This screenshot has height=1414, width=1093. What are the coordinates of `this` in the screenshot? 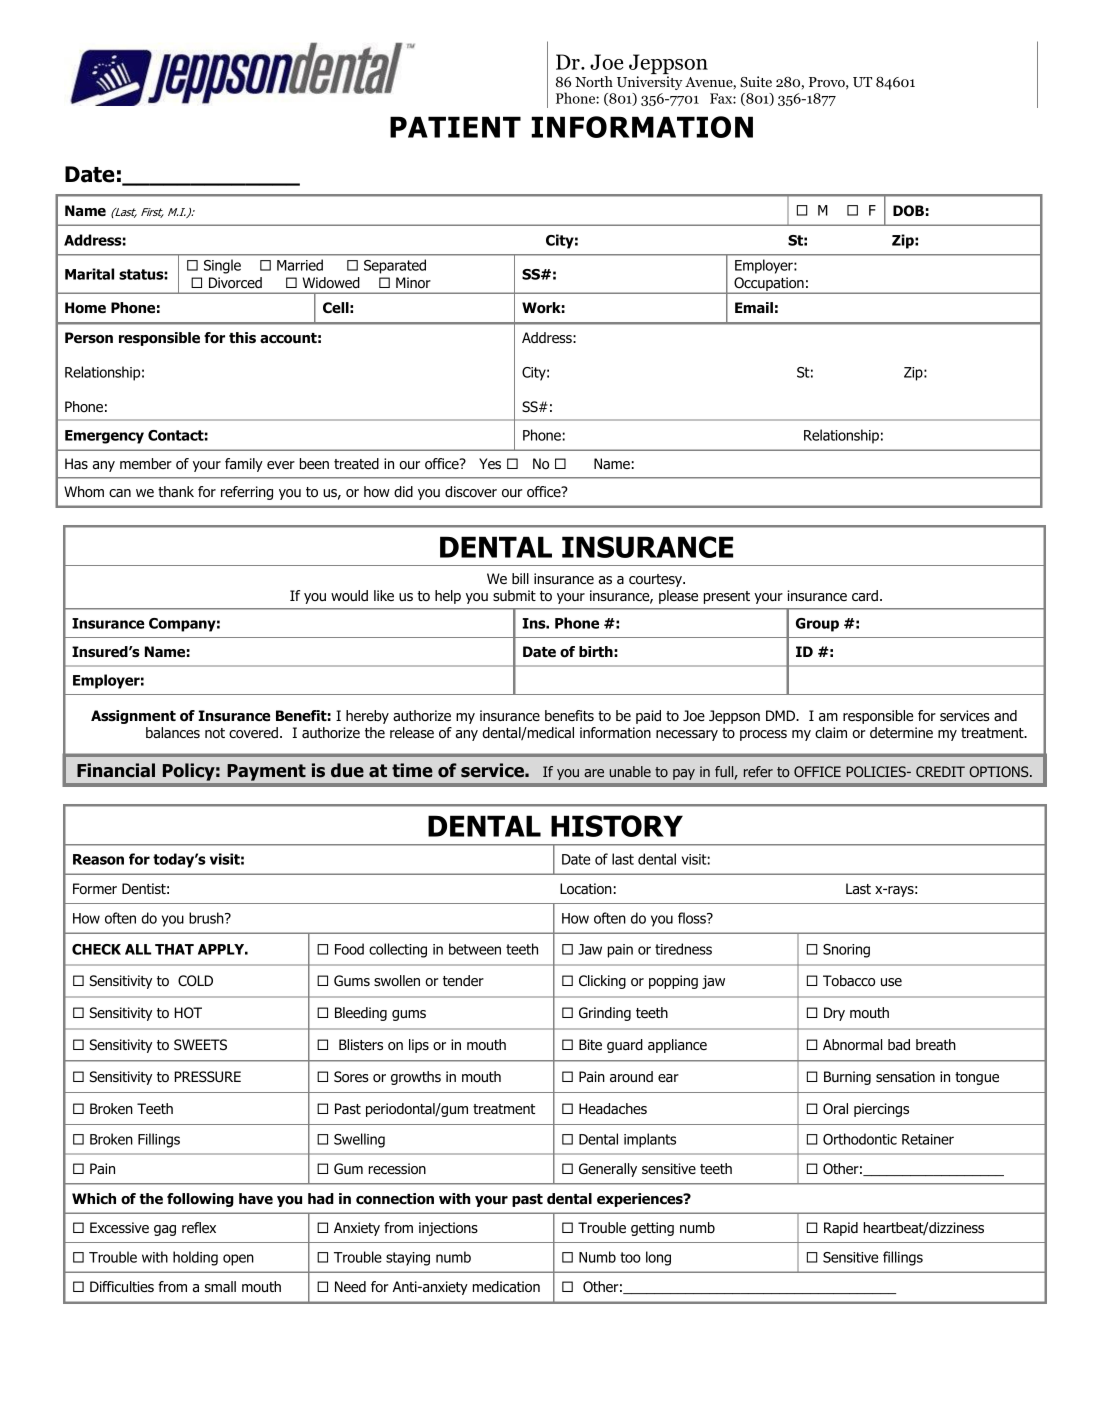 It's located at (242, 338).
